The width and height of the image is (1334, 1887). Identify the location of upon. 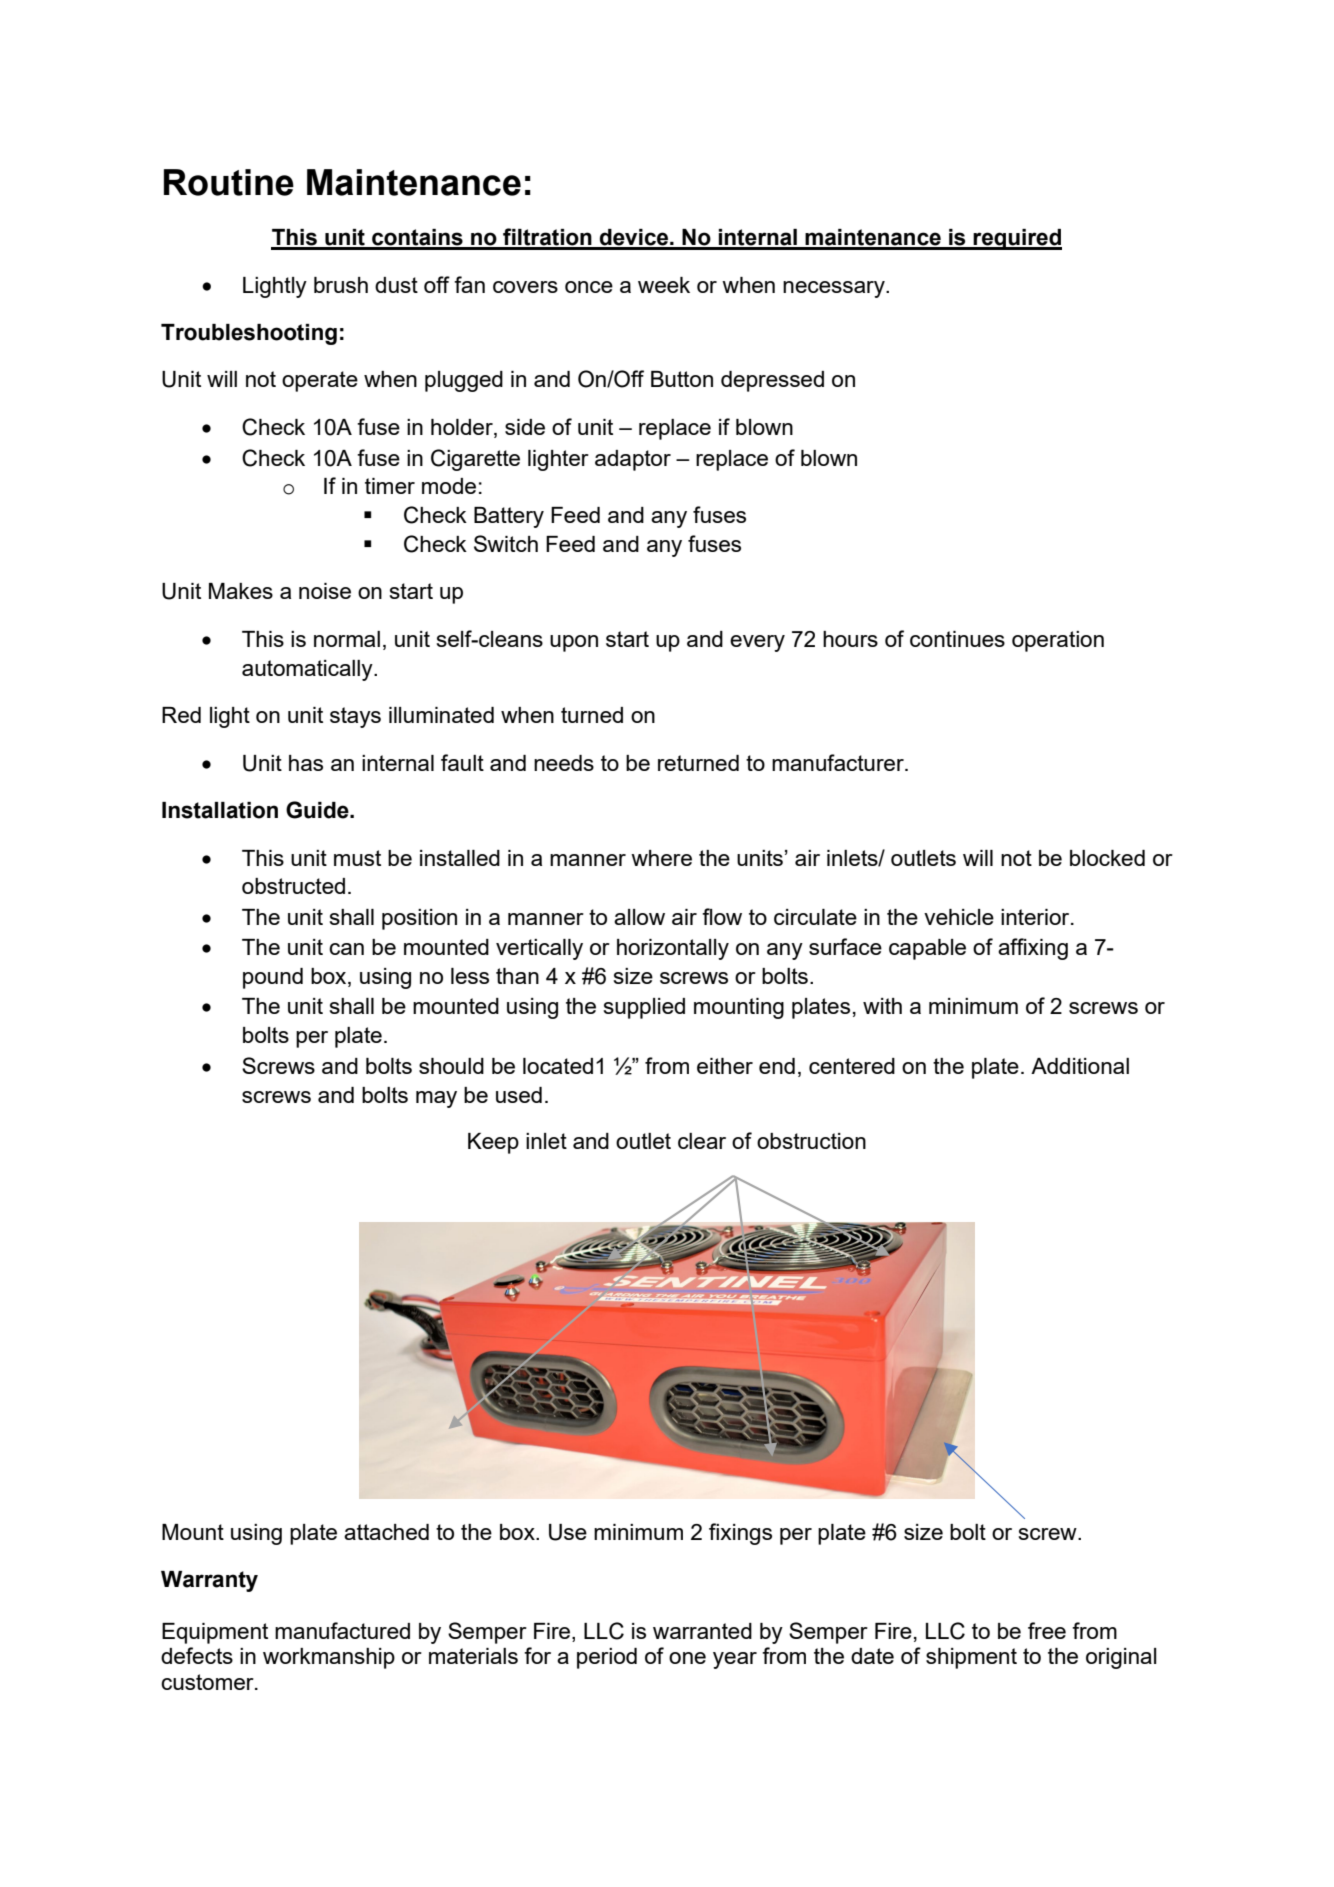
(574, 643).
